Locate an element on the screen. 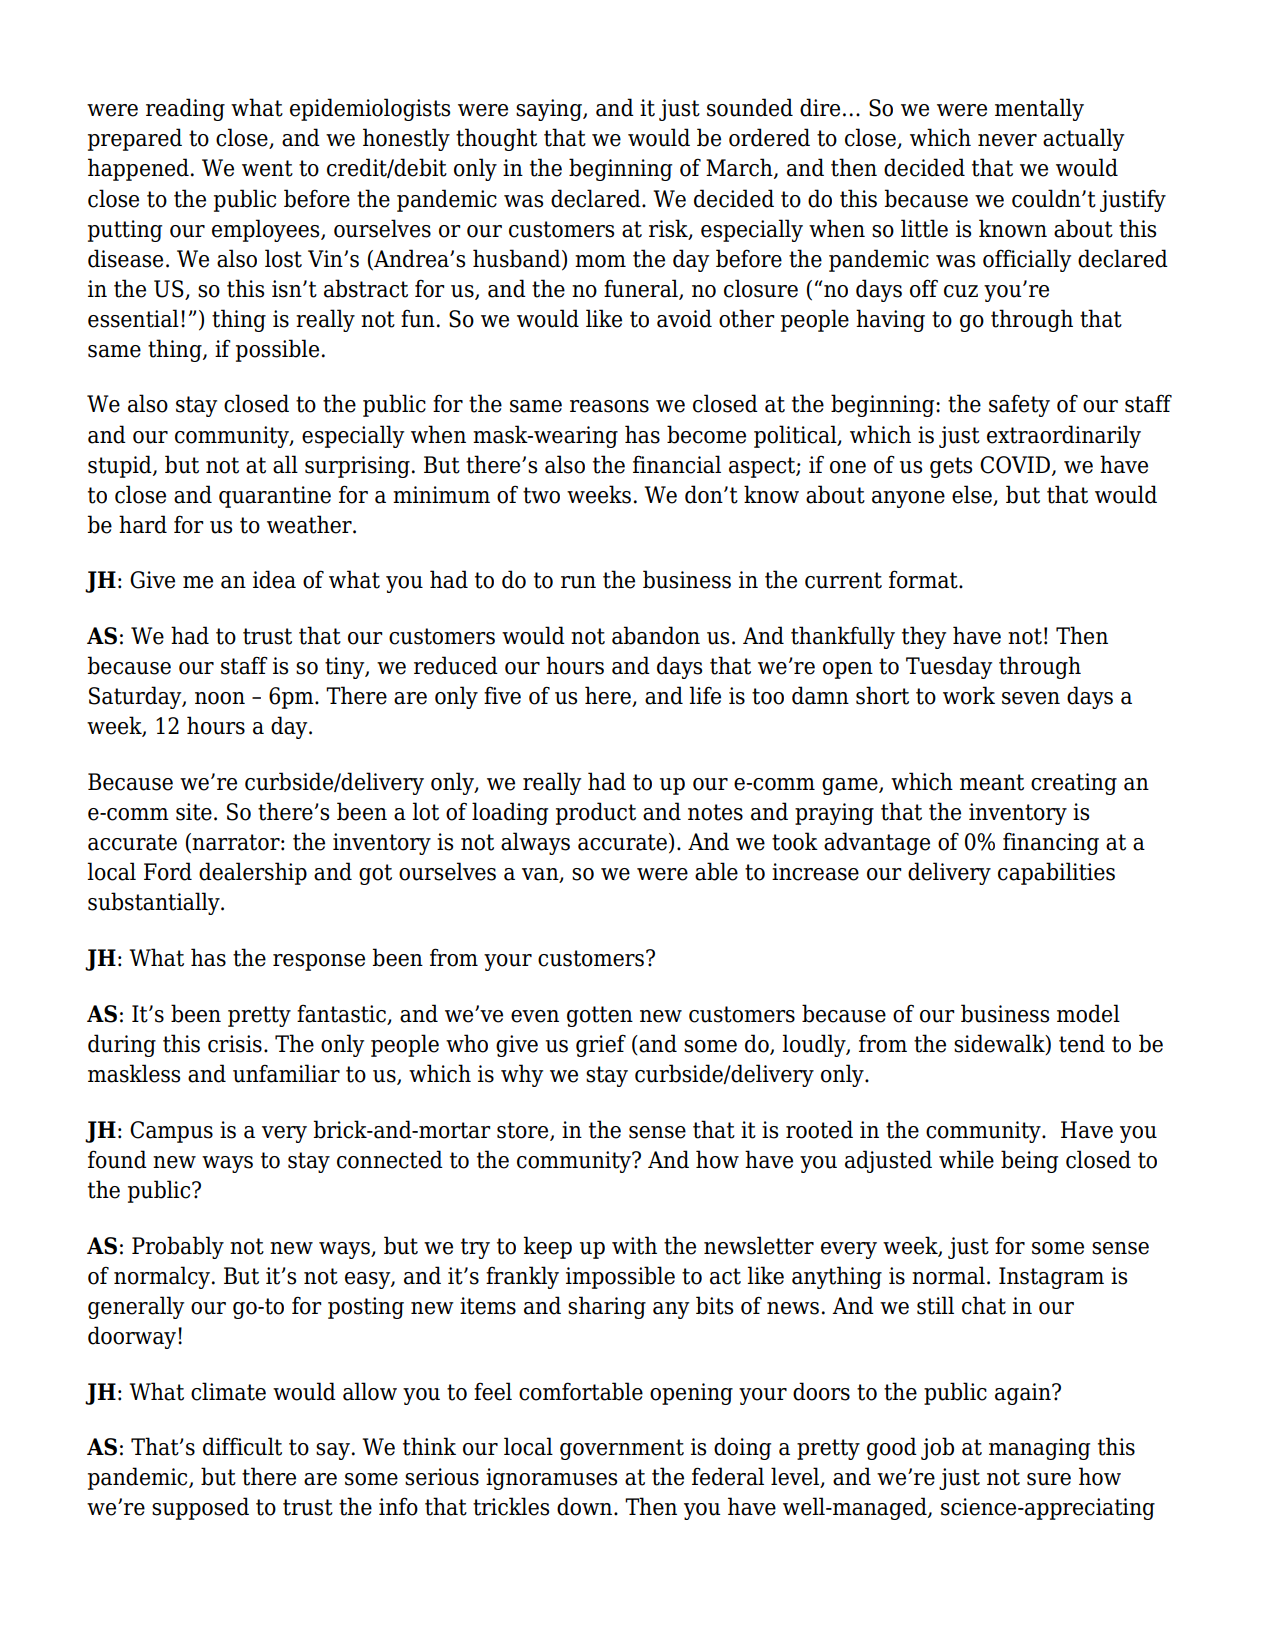 The image size is (1261, 1632). saying is located at coordinates (550, 110).
